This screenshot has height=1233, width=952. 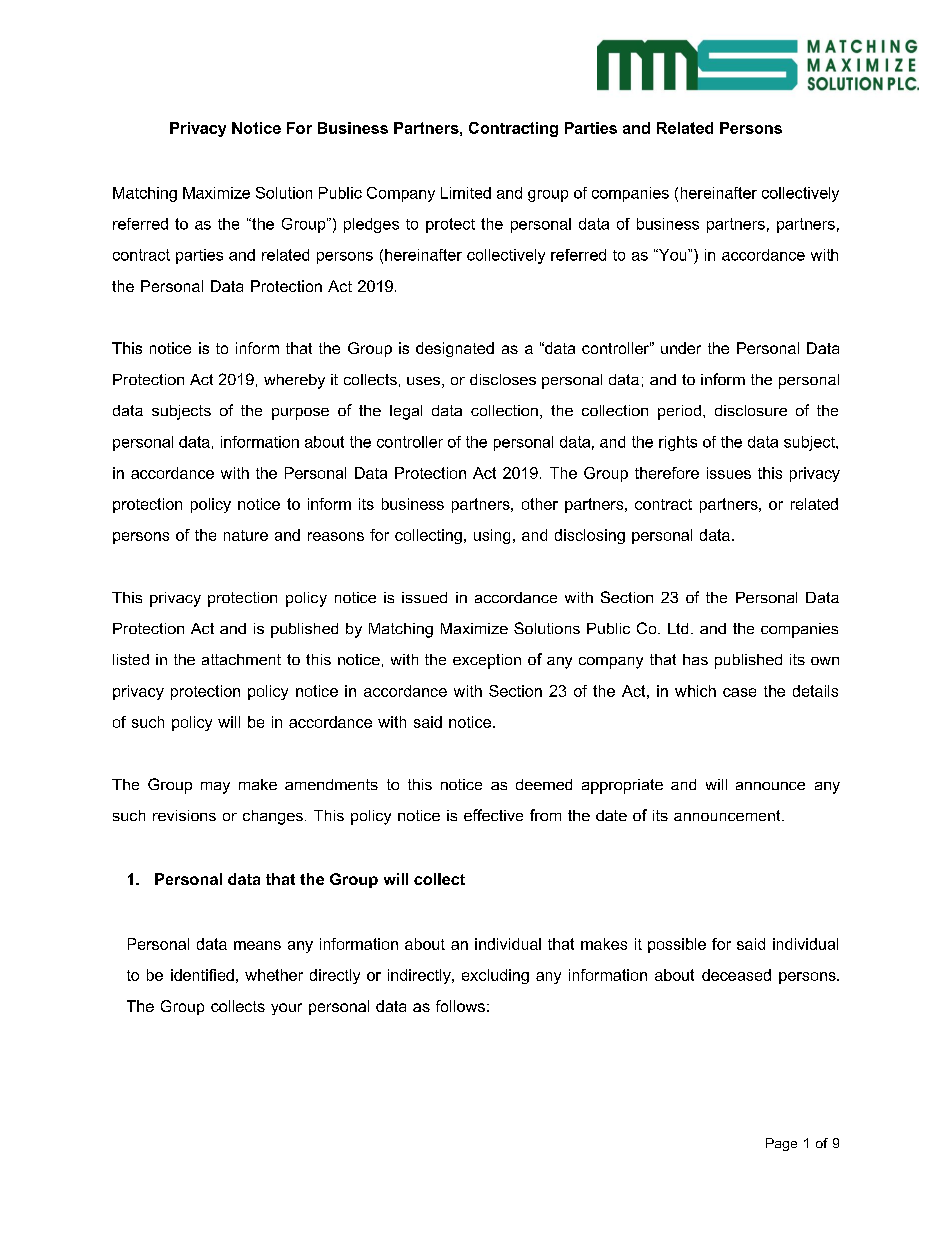 I want to click on possible, so click(x=677, y=945).
